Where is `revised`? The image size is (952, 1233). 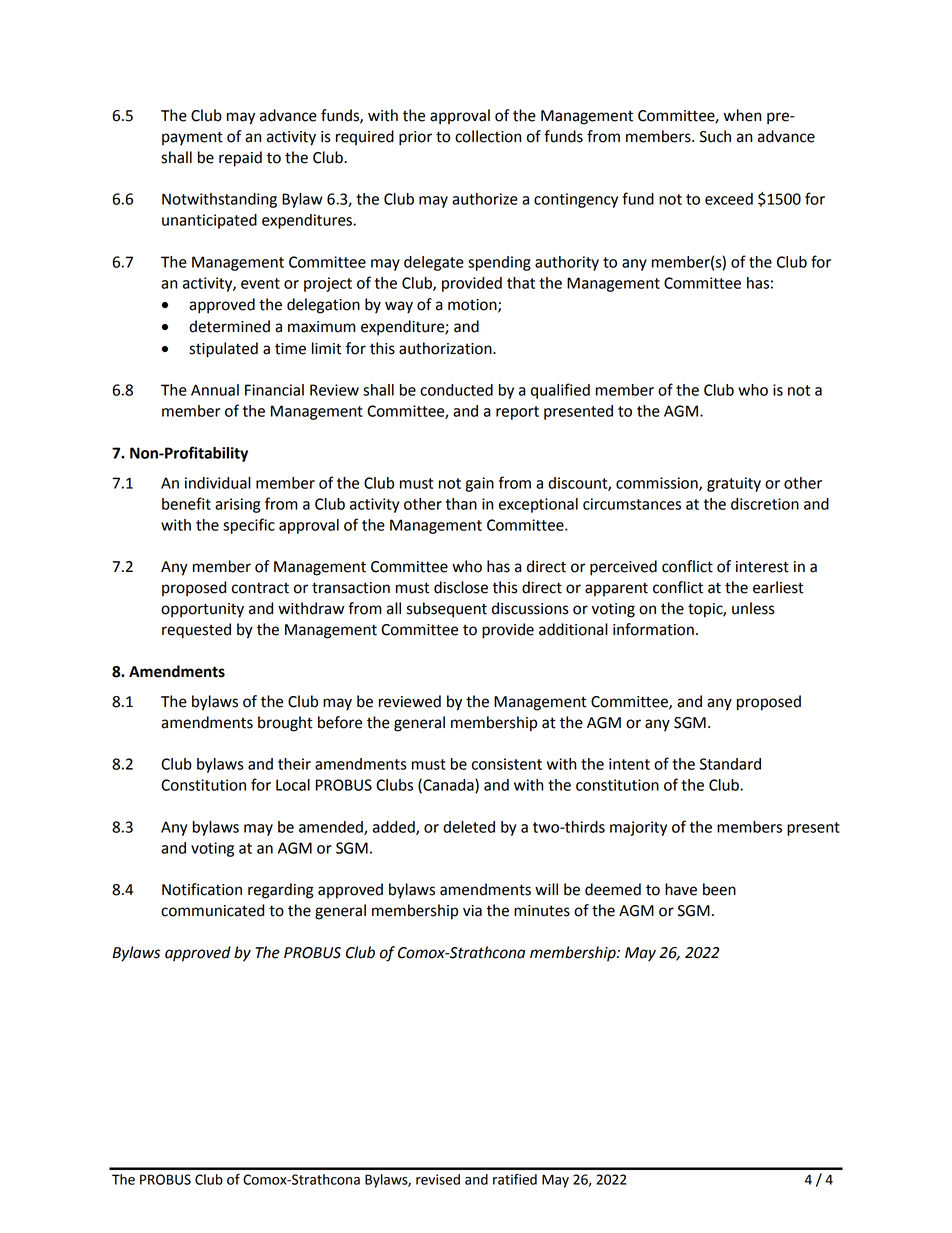 revised is located at coordinates (438, 1179).
